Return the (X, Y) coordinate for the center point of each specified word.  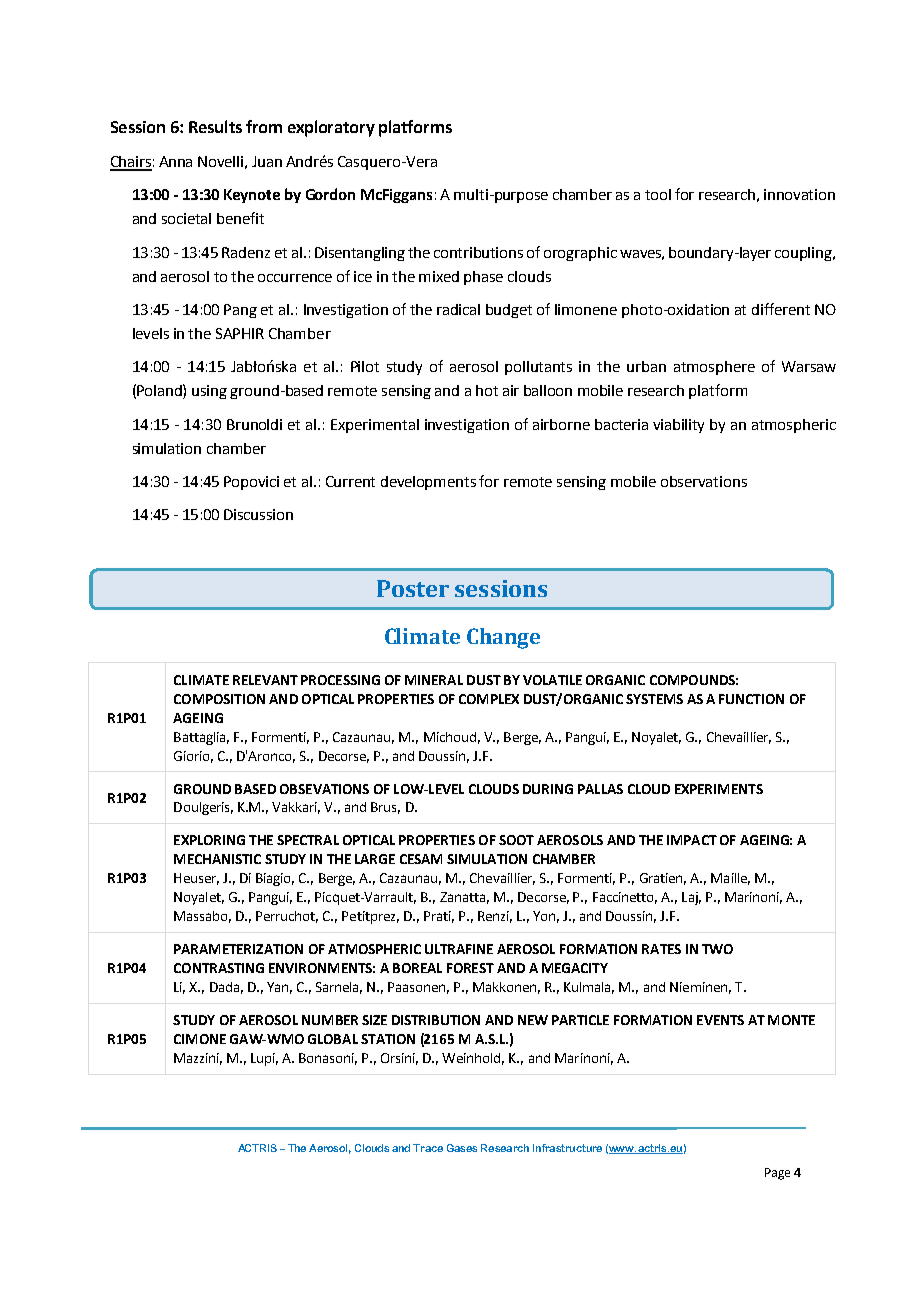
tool (658, 194)
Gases (462, 1148)
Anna (175, 161)
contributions (478, 252)
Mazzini (198, 1059)
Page (777, 1174)
